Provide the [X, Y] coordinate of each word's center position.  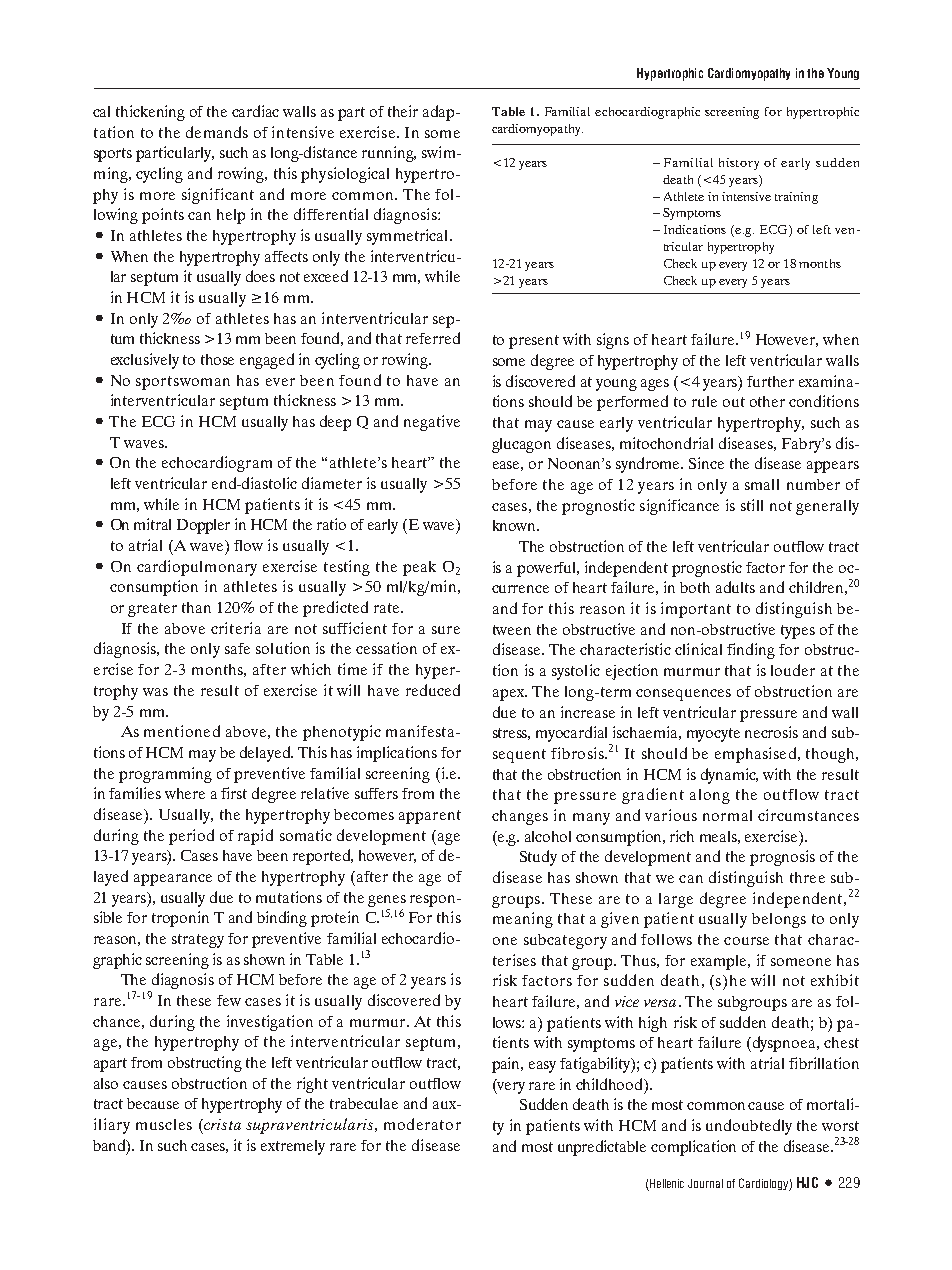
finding [751, 651]
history [739, 164]
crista [221, 1124]
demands [217, 132]
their [403, 111]
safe [237, 648]
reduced [433, 690]
